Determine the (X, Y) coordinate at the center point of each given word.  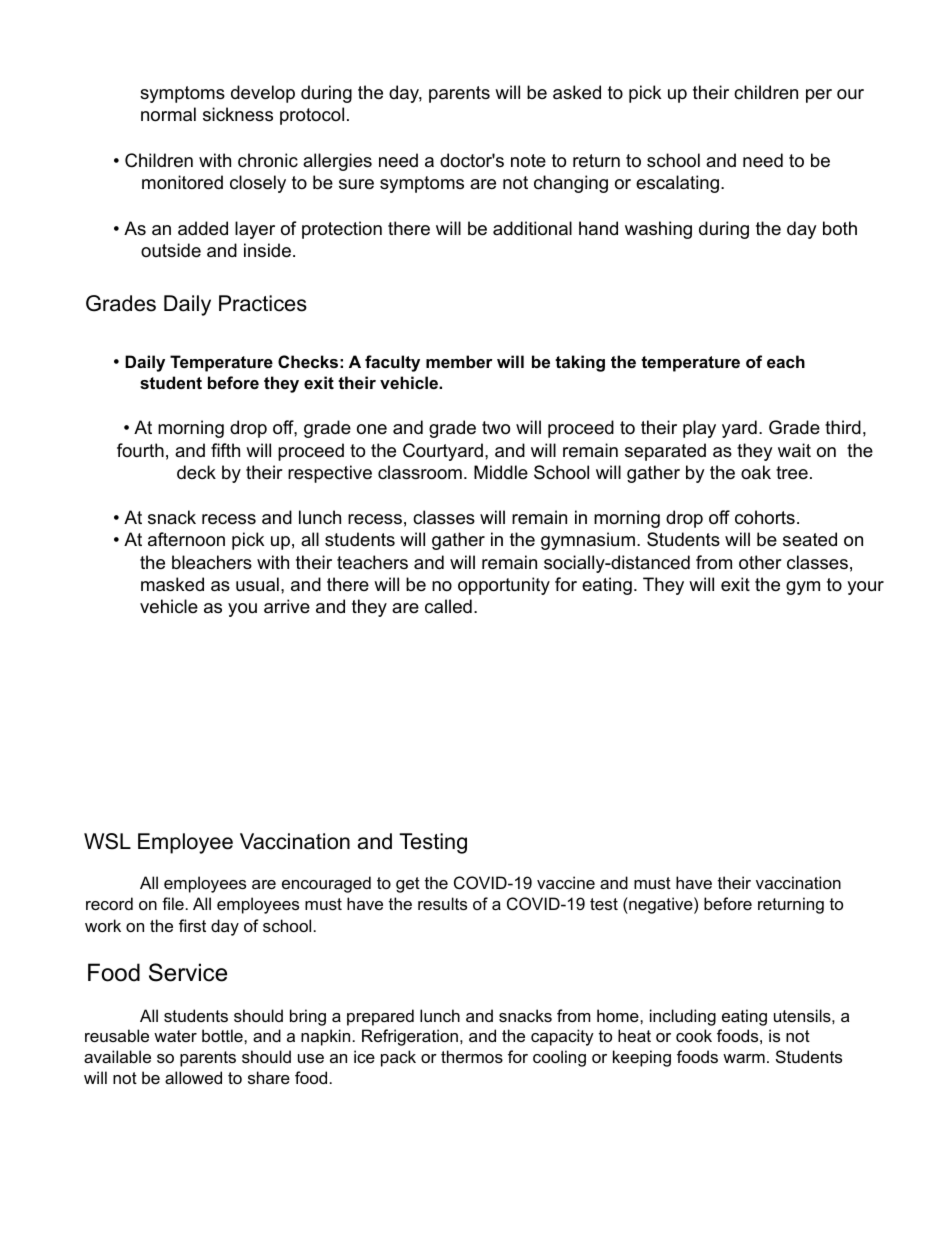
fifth (225, 450)
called (448, 606)
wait (794, 450)
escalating (677, 184)
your (865, 588)
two (496, 428)
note (528, 161)
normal (168, 114)
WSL (107, 841)
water (175, 1036)
